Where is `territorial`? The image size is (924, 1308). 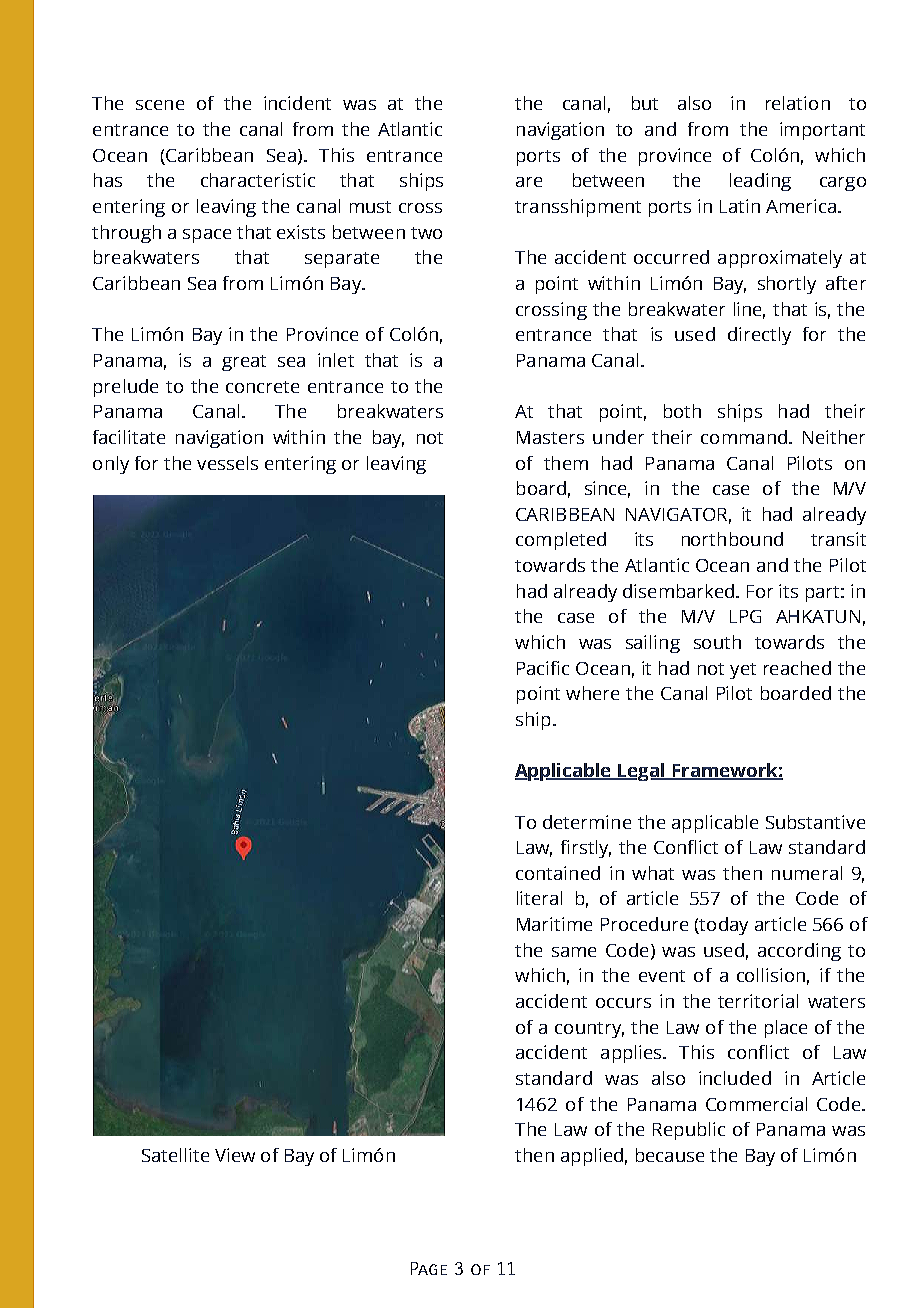
territorial is located at coordinates (758, 1001).
